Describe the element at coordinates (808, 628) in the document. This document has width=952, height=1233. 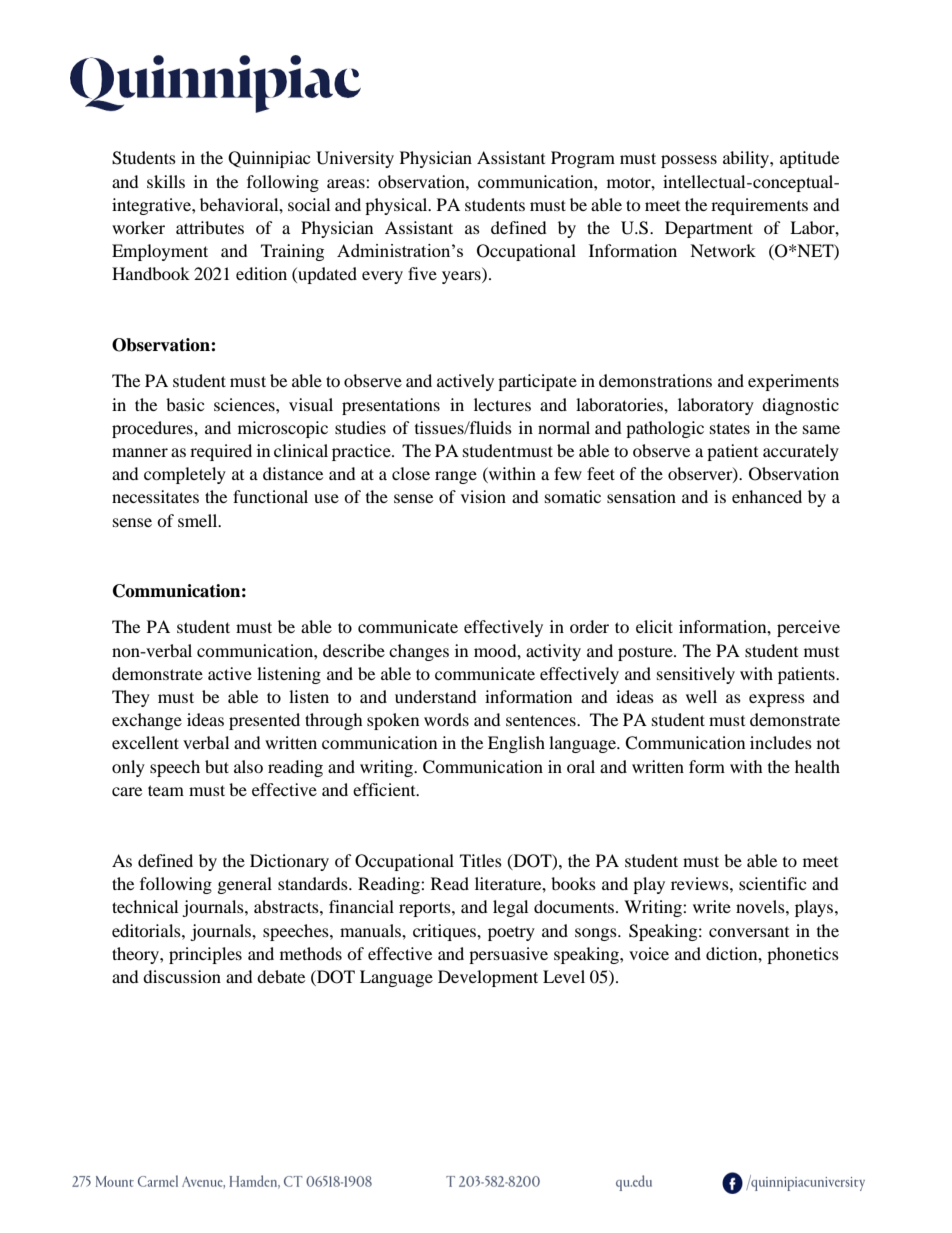
I see `perceive` at that location.
